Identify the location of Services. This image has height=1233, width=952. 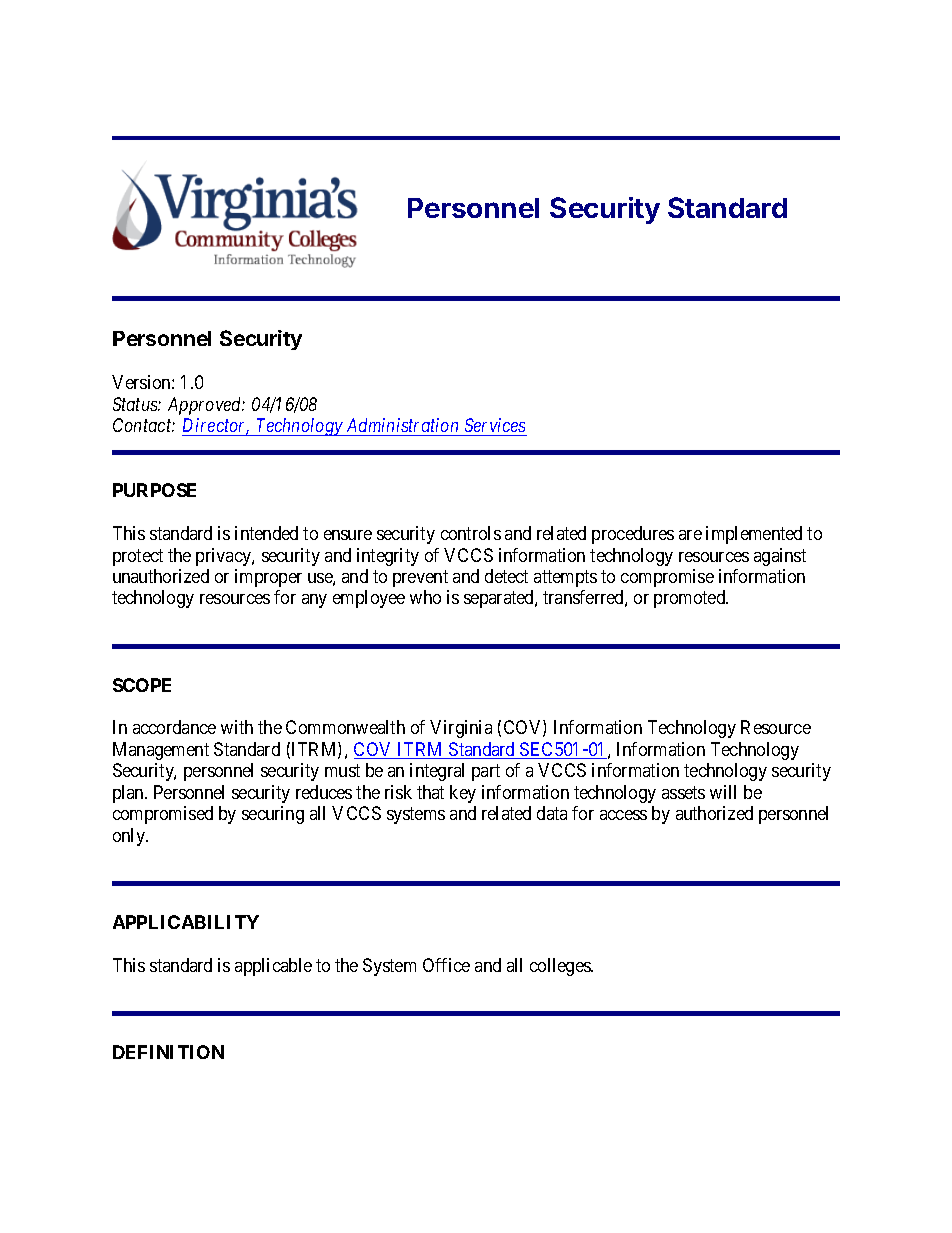
(495, 425).
